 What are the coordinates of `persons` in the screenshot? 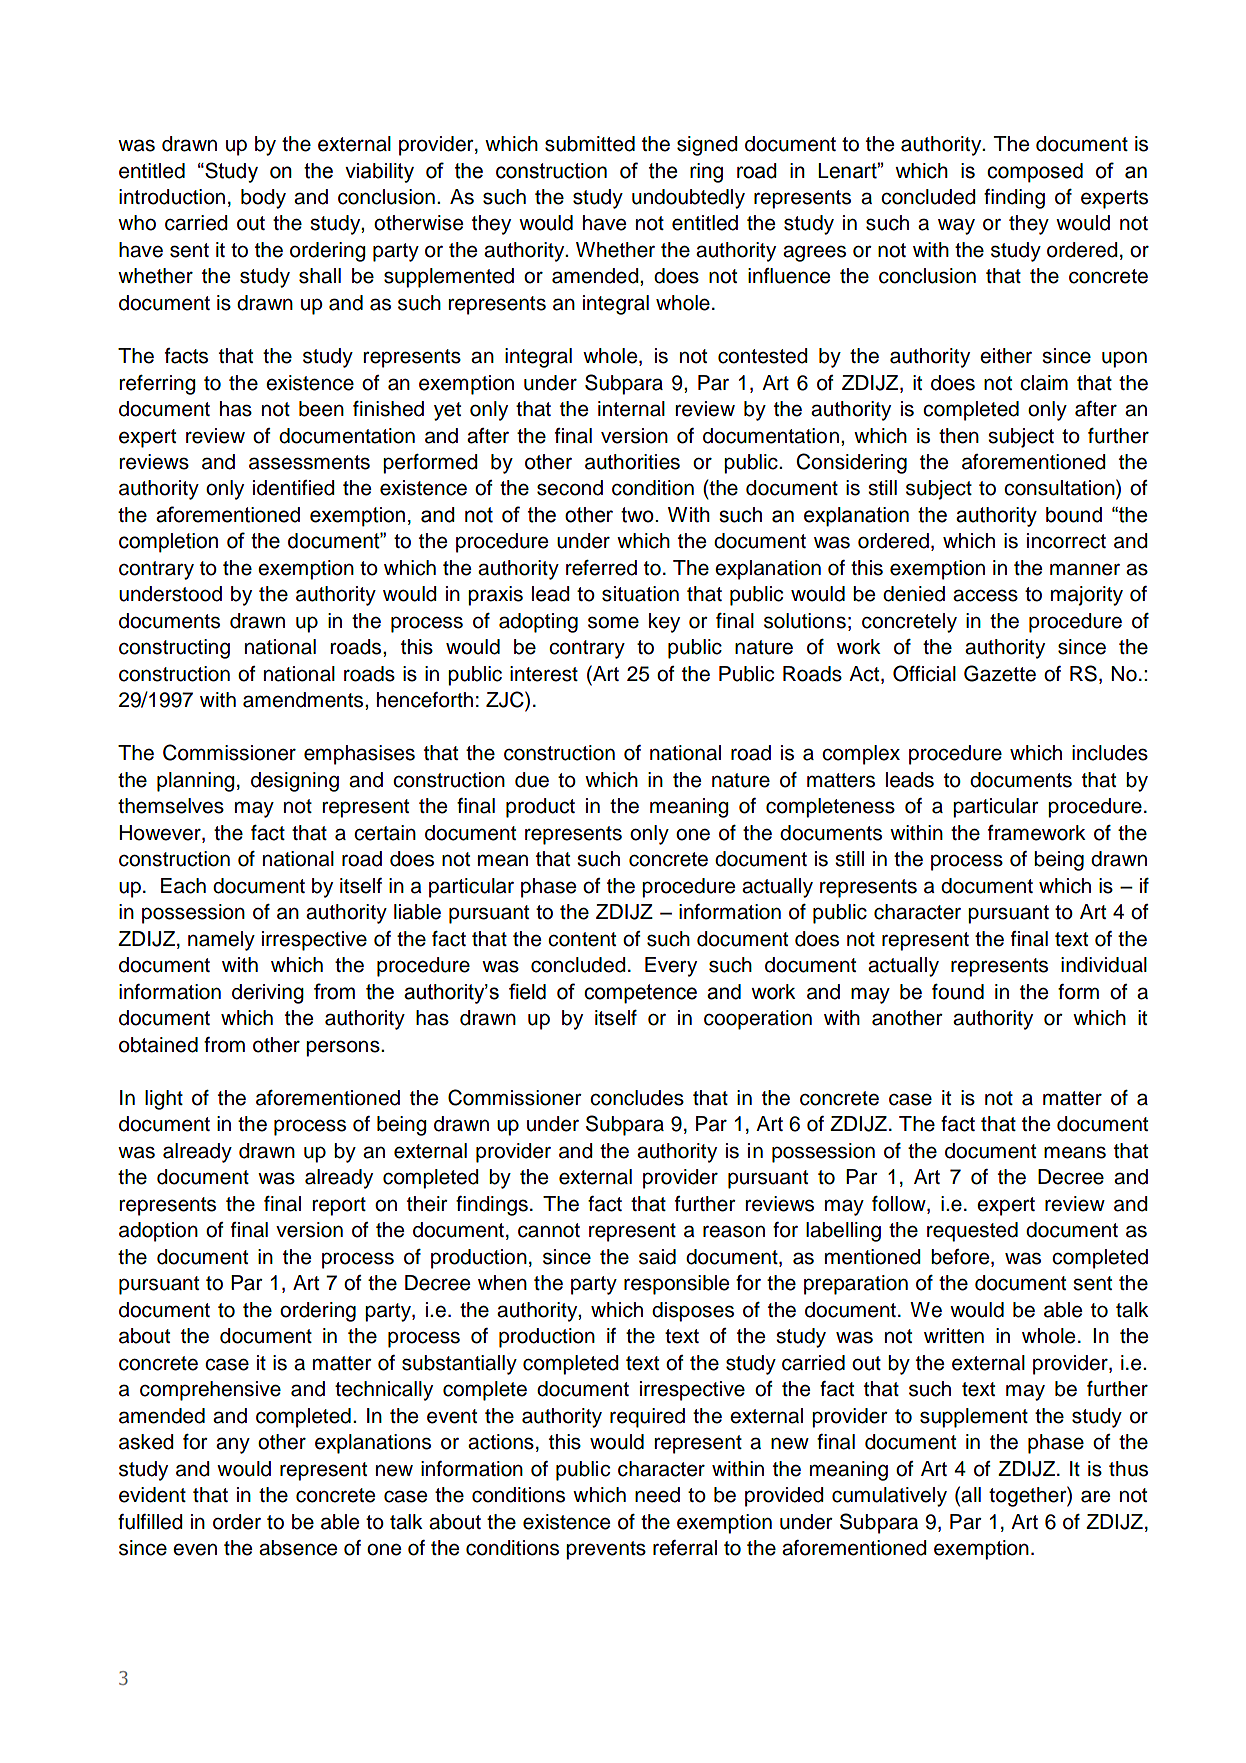 It's located at (344, 1048).
